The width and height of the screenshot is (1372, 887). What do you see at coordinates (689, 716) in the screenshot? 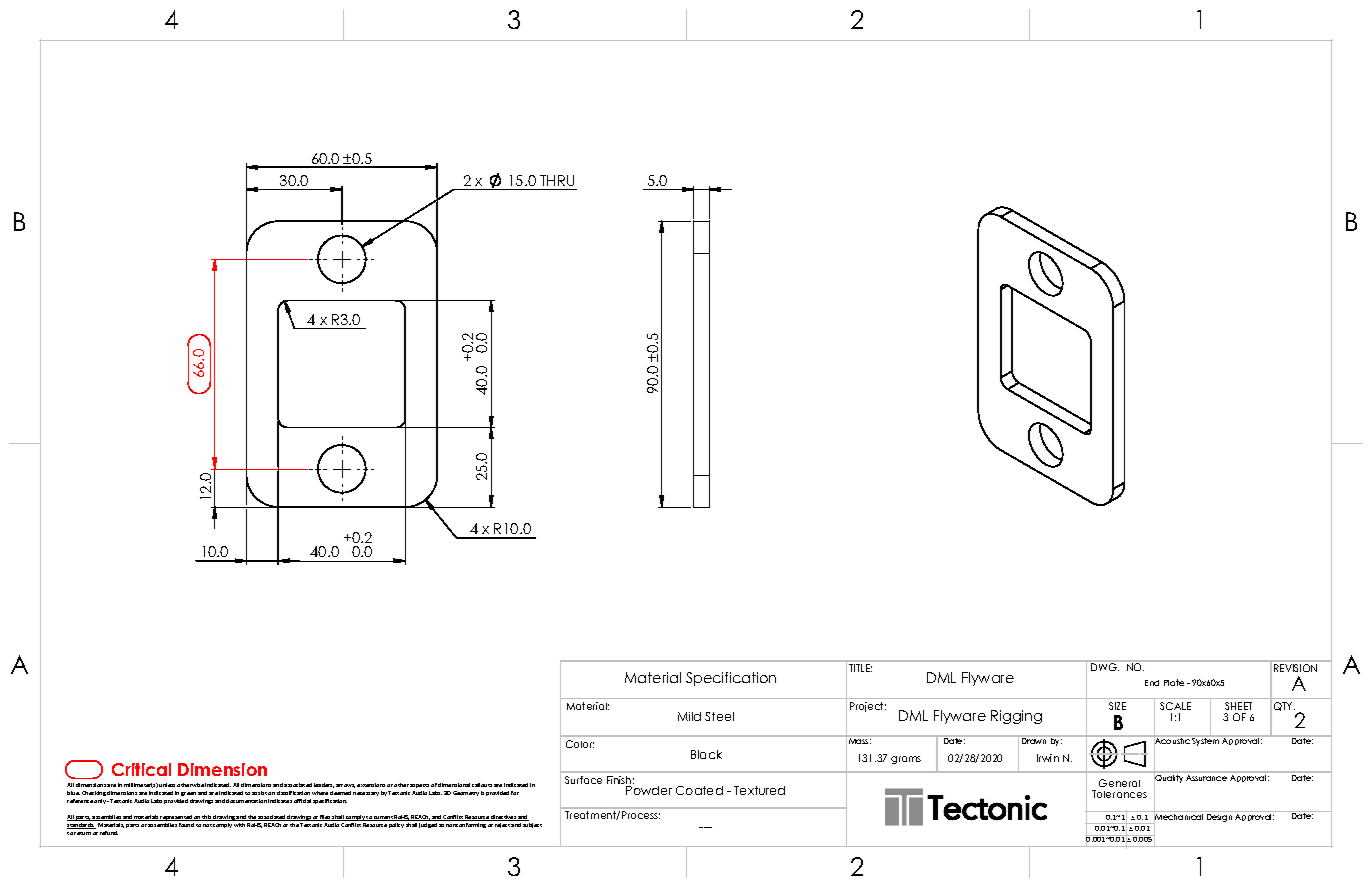
I see `Mild` at bounding box center [689, 716].
